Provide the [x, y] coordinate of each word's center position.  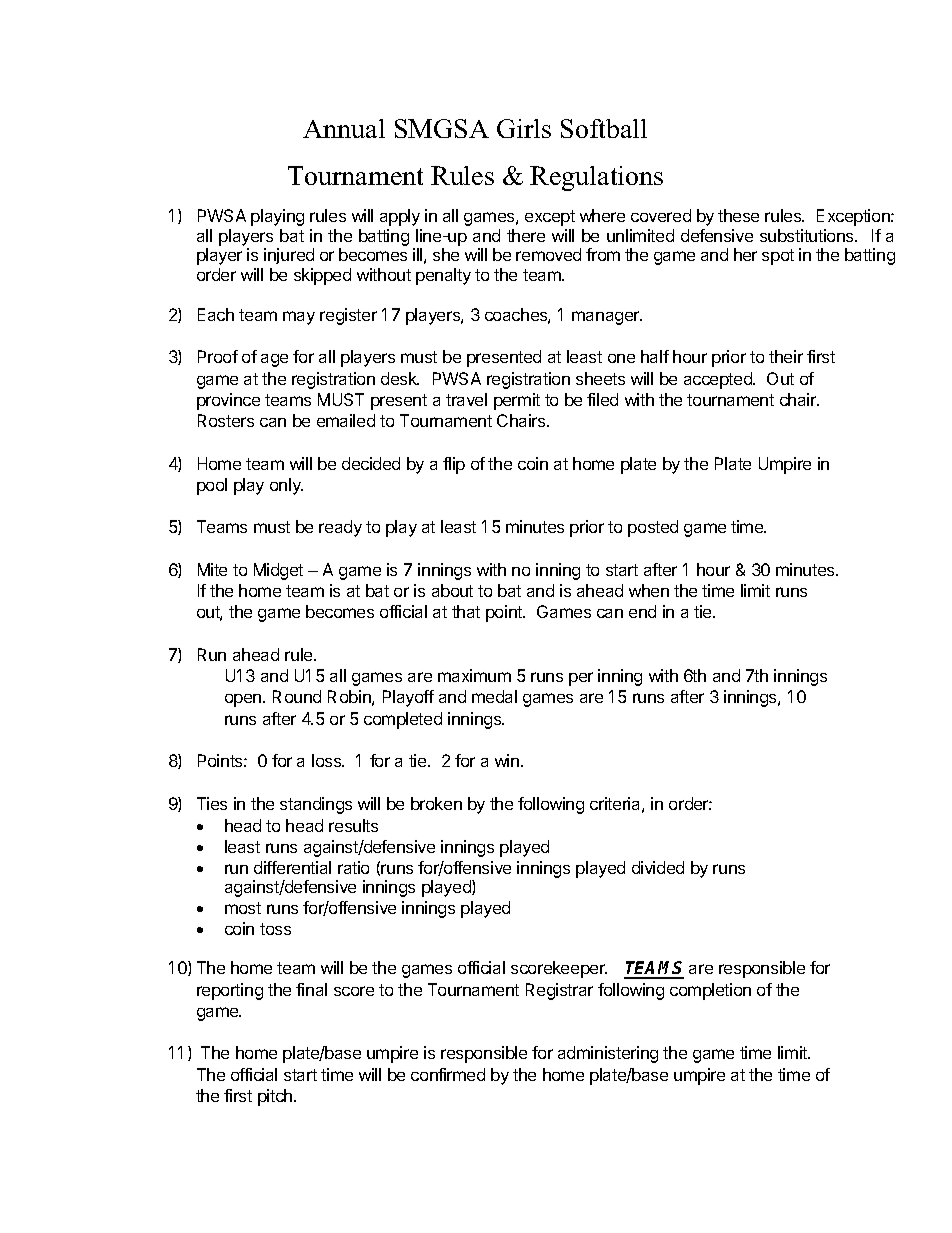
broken [436, 803]
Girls [524, 128]
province [228, 401]
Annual [344, 128]
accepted [719, 380]
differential [292, 867]
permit [517, 401]
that [466, 611]
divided [658, 867]
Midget [278, 571]
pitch [276, 1097]
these [738, 215]
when [649, 590]
